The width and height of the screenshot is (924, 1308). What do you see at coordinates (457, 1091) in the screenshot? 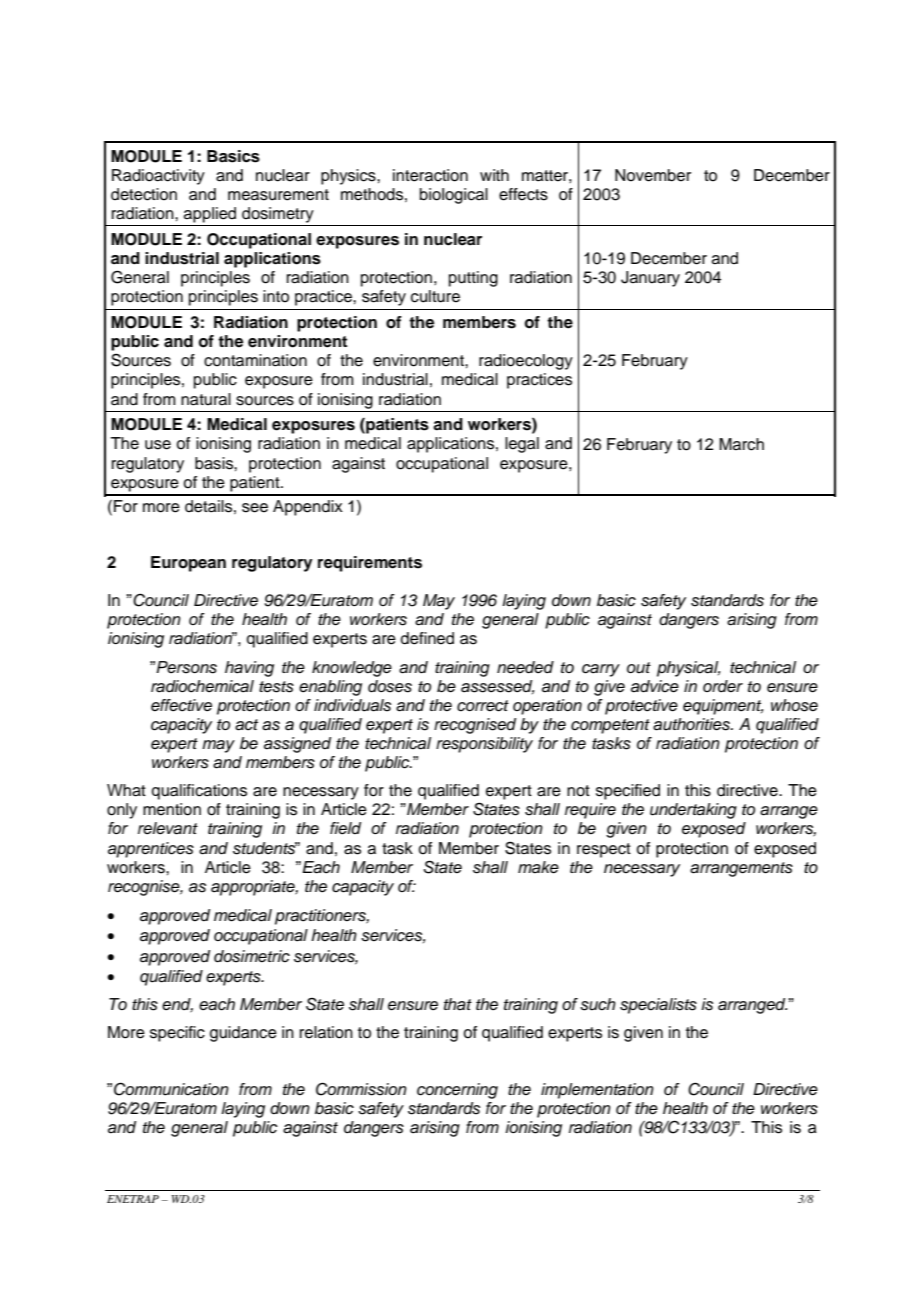
I see `concerning` at bounding box center [457, 1091].
